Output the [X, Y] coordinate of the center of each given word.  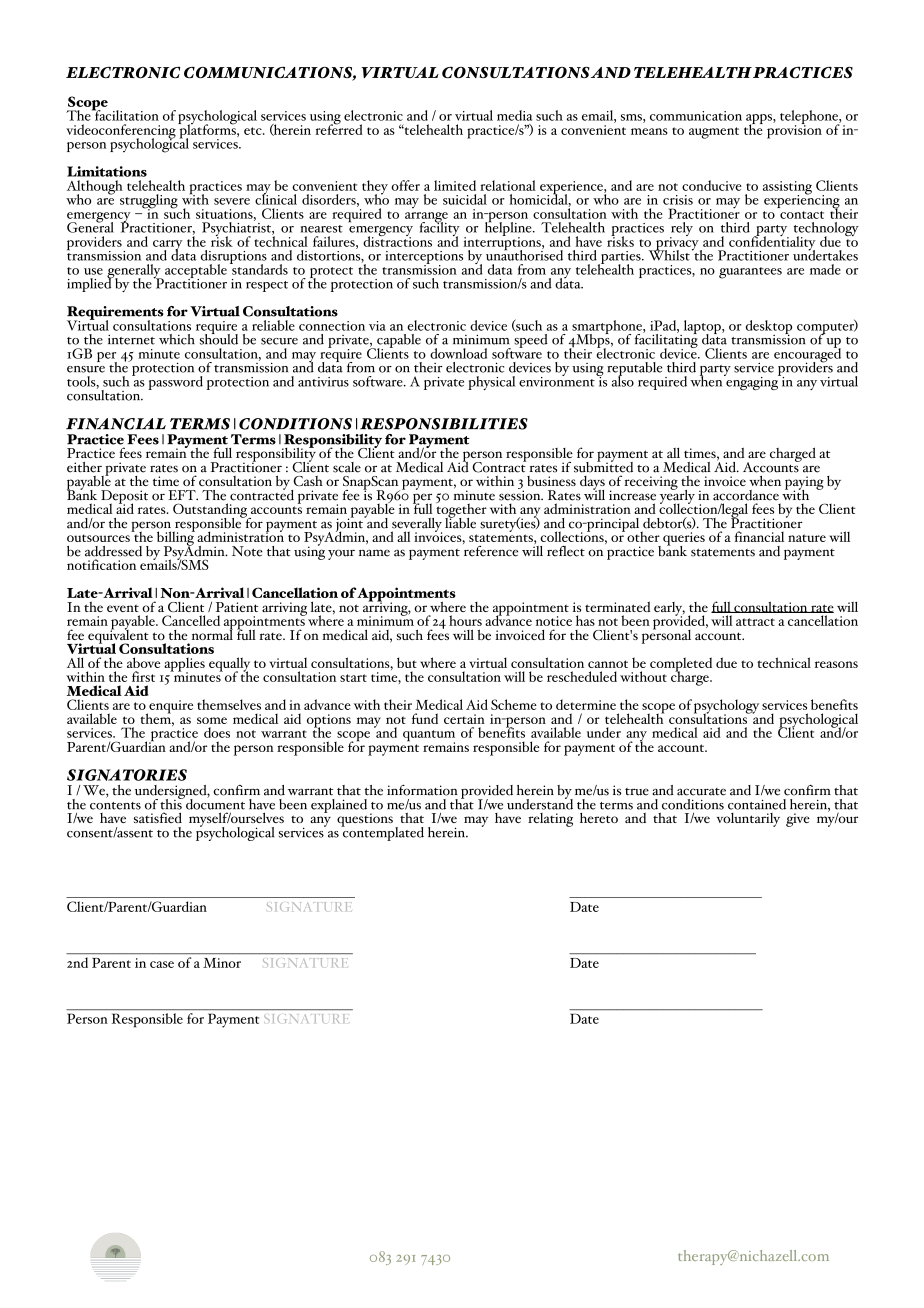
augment [714, 133]
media [514, 115]
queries [684, 540]
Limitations [107, 171]
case [162, 964]
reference [490, 550]
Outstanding [211, 511]
